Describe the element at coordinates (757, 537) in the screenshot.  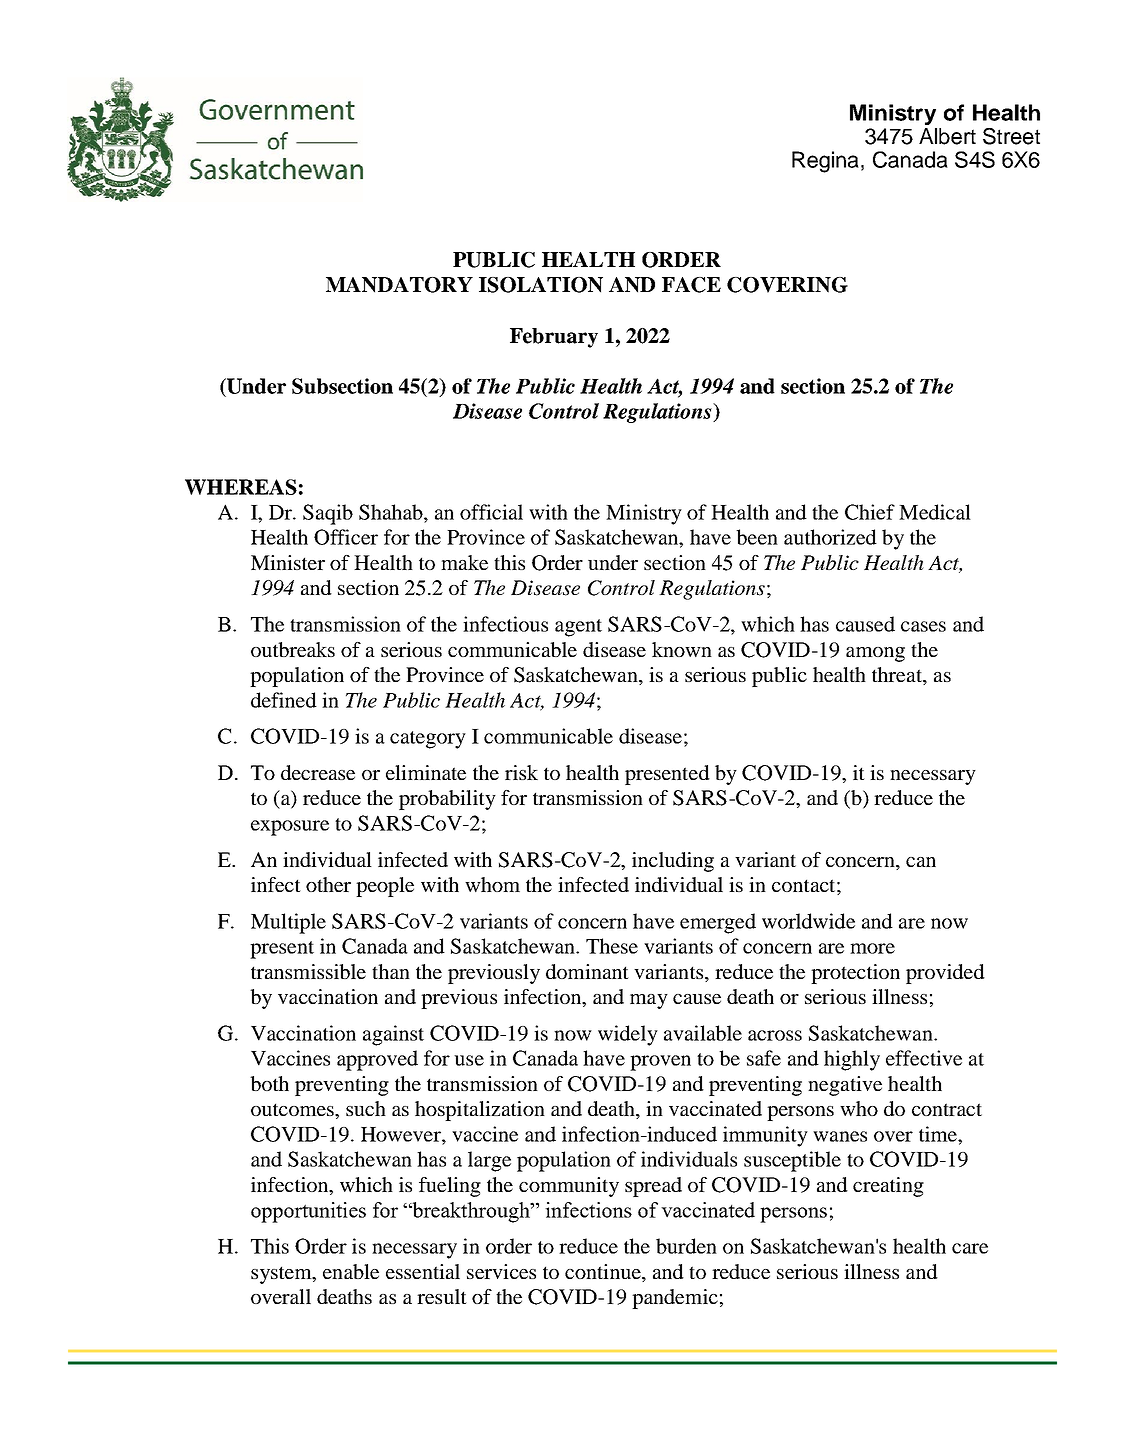
I see `been` at that location.
